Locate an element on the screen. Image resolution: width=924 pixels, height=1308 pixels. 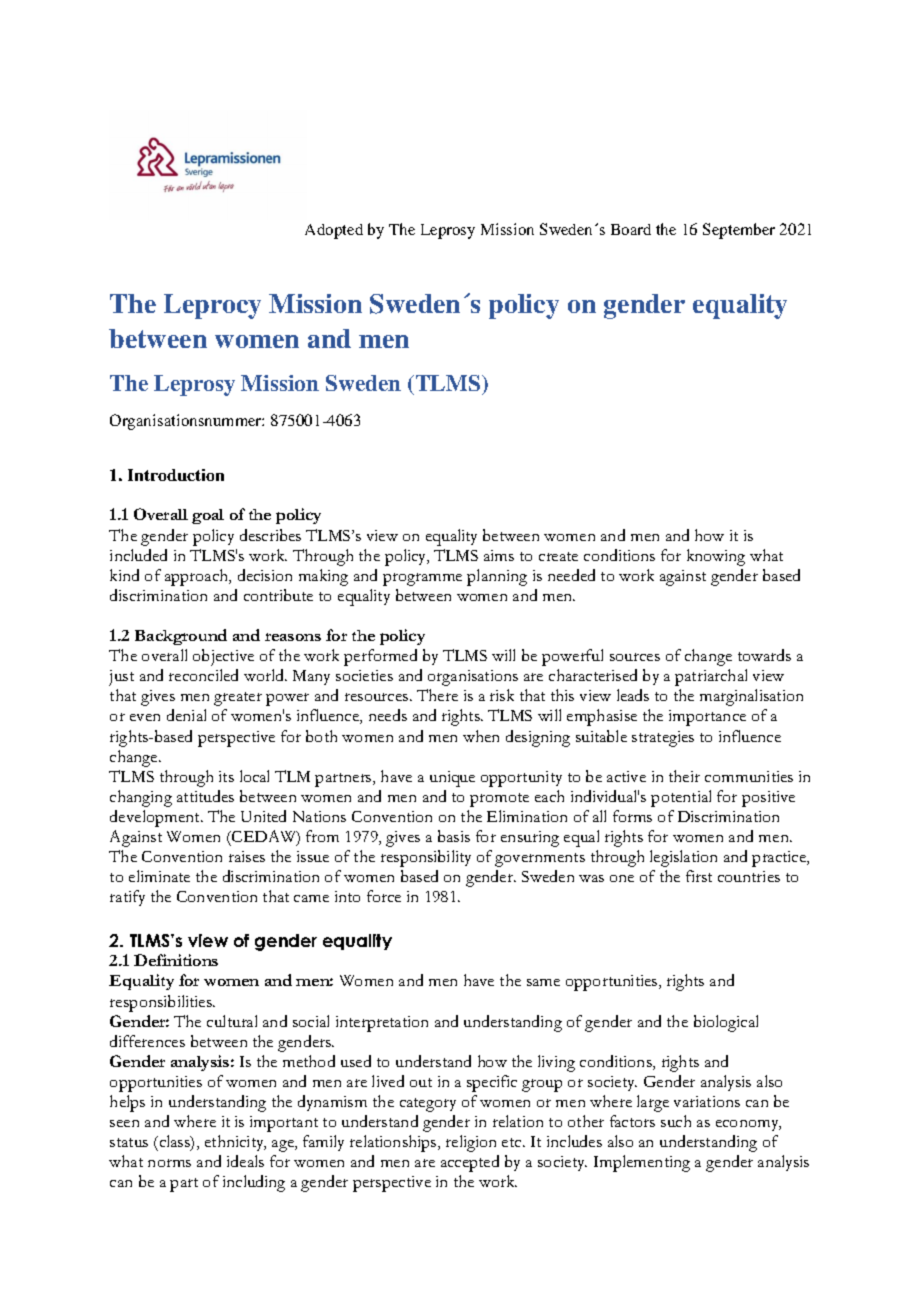
There is located at coordinates (437, 695).
